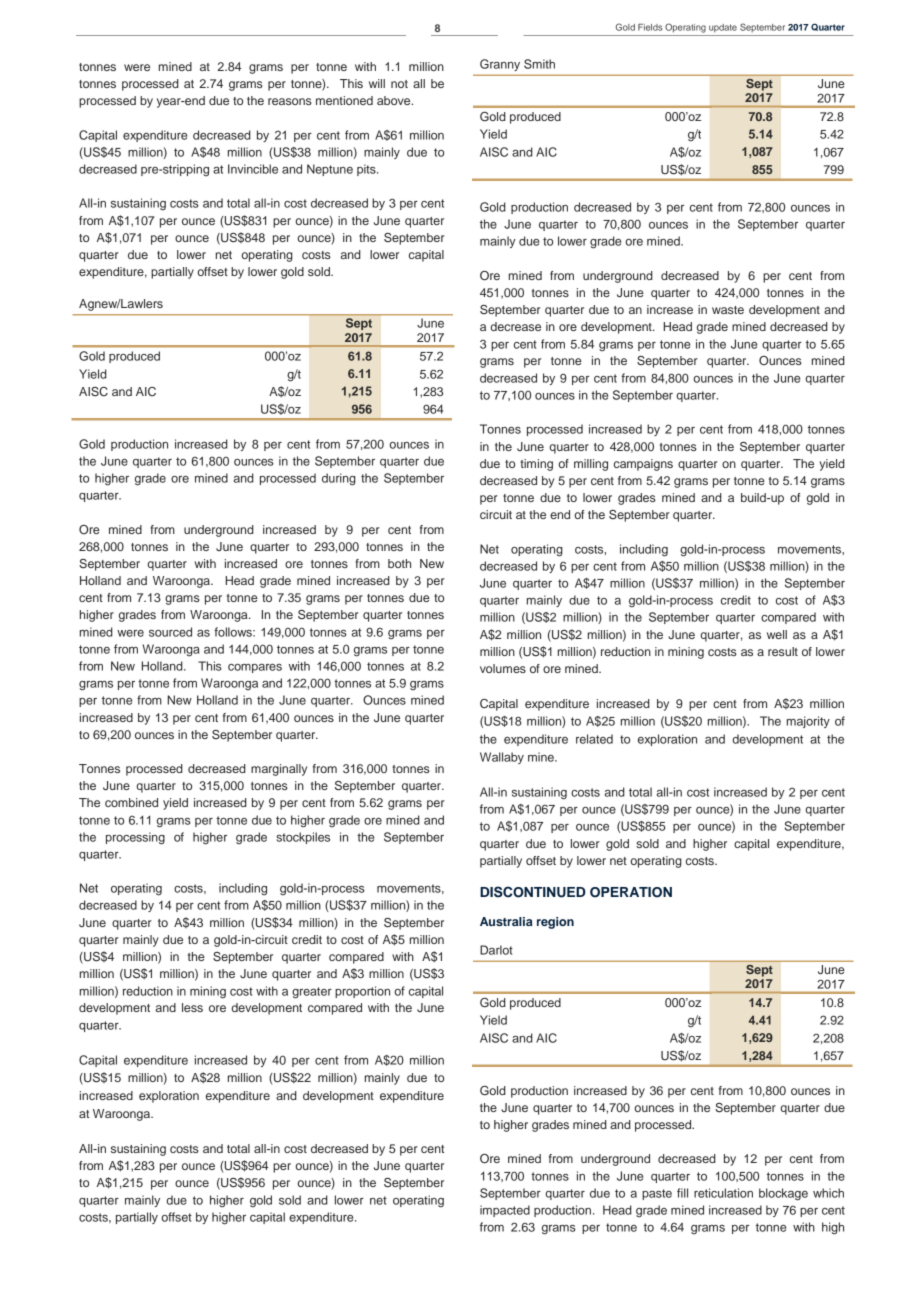 The height and width of the screenshot is (1308, 924). Describe the element at coordinates (723, 28) in the screenshot. I see `update` at that location.
